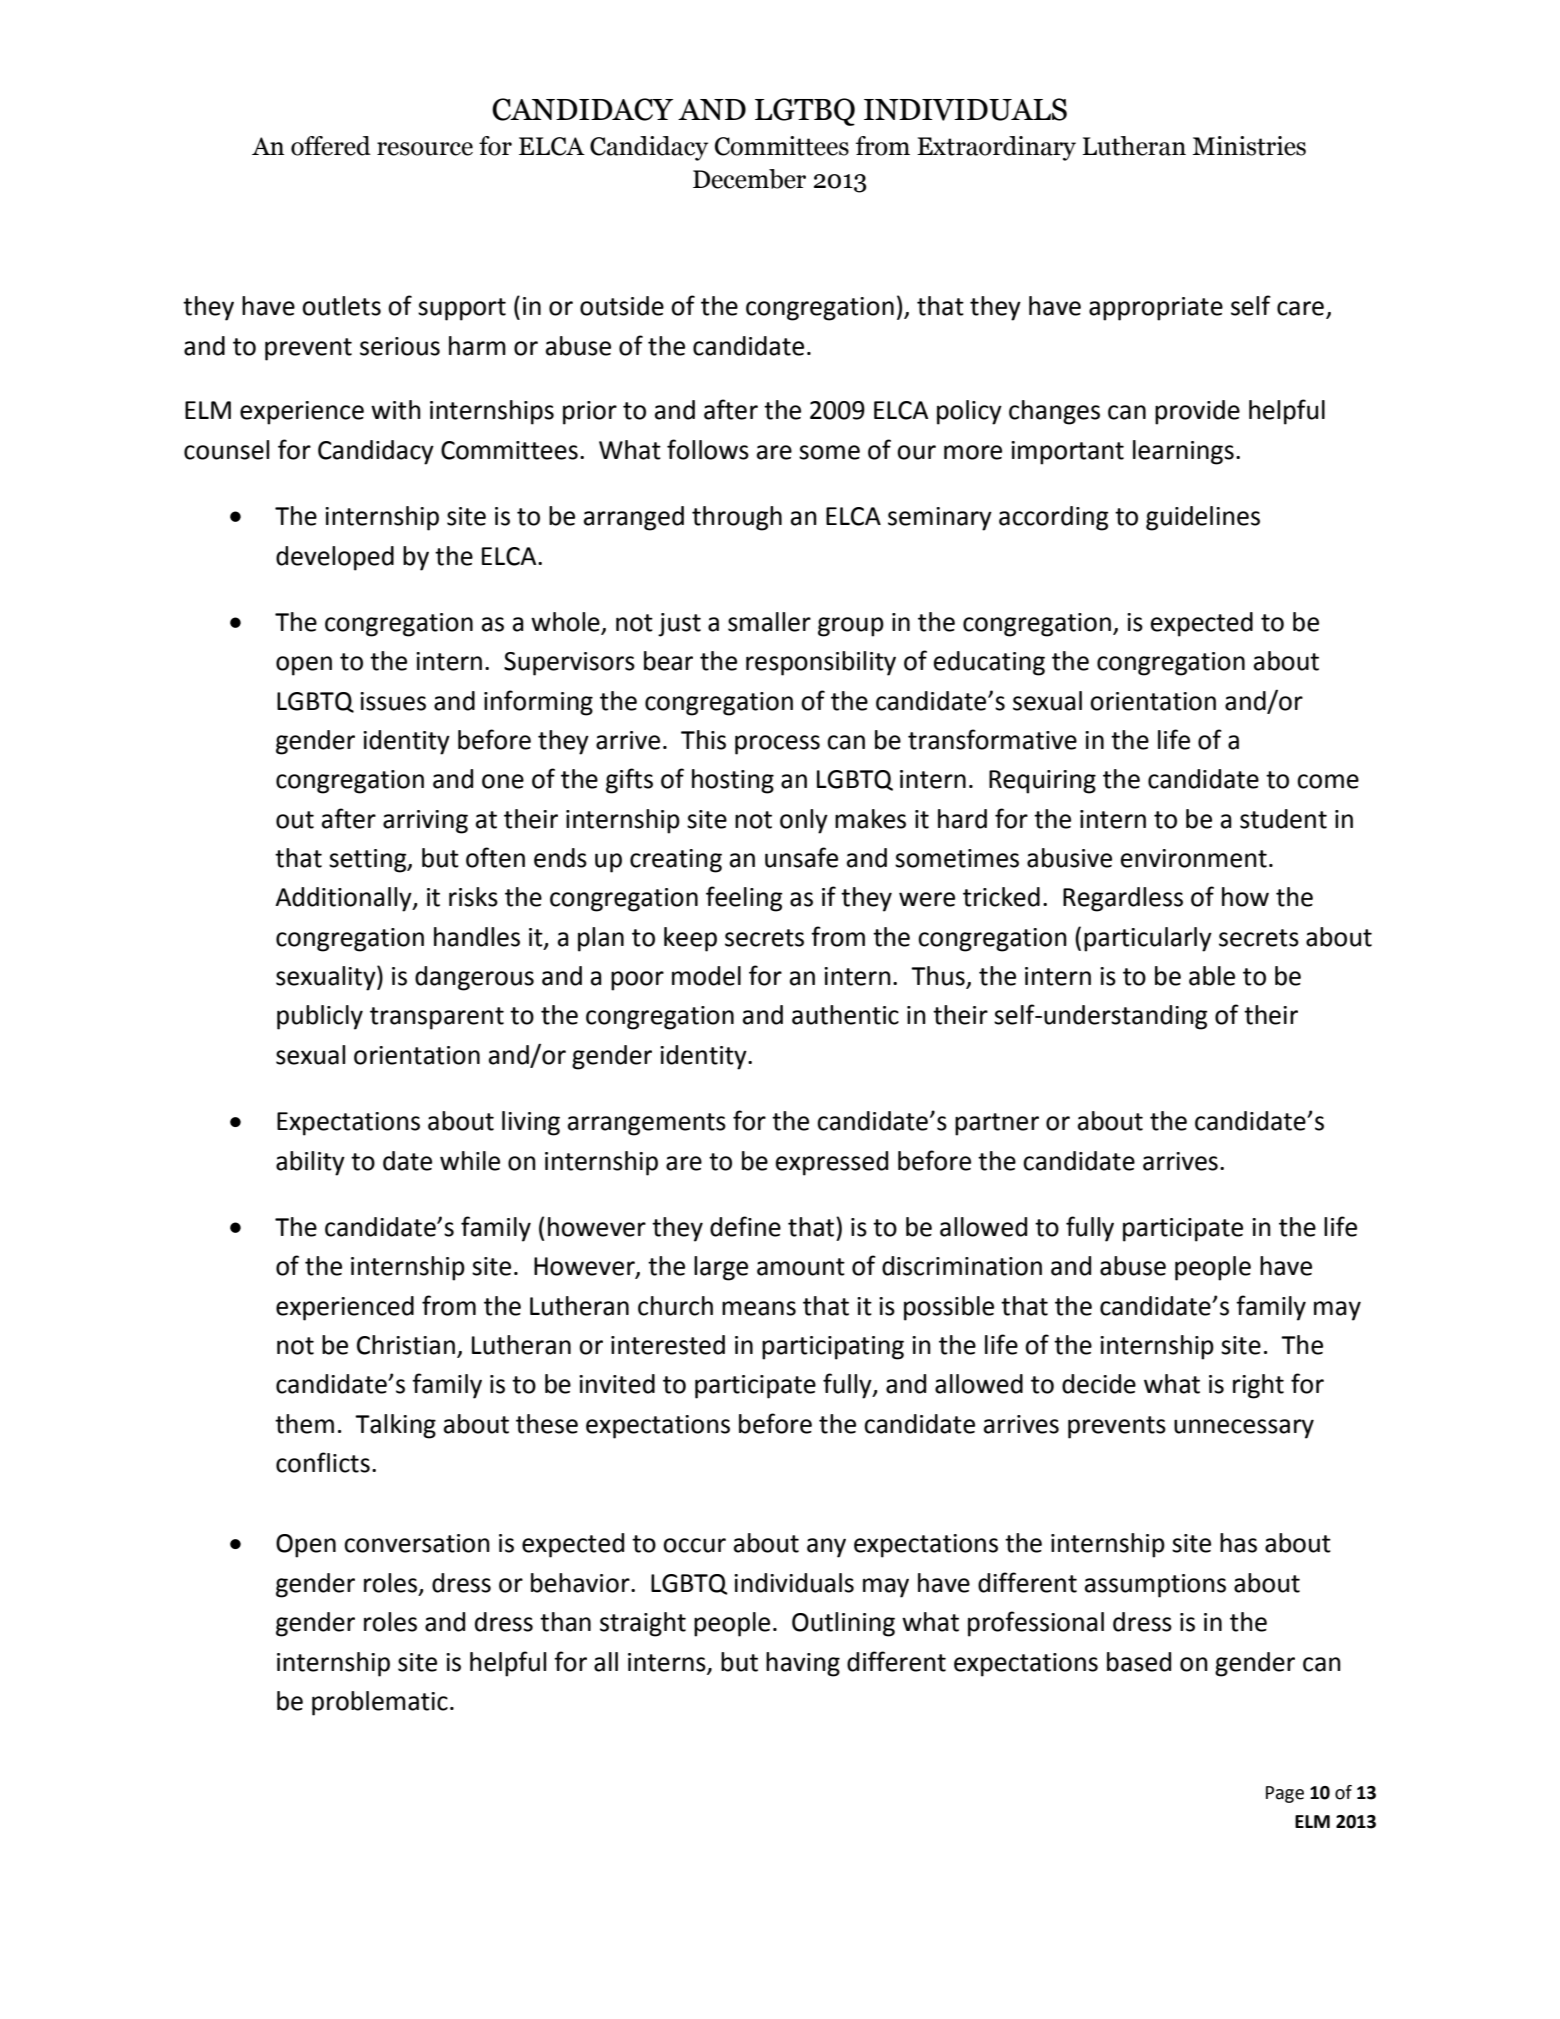 The image size is (1560, 2019). Describe the element at coordinates (1258, 1386) in the document. I see `right` at that location.
